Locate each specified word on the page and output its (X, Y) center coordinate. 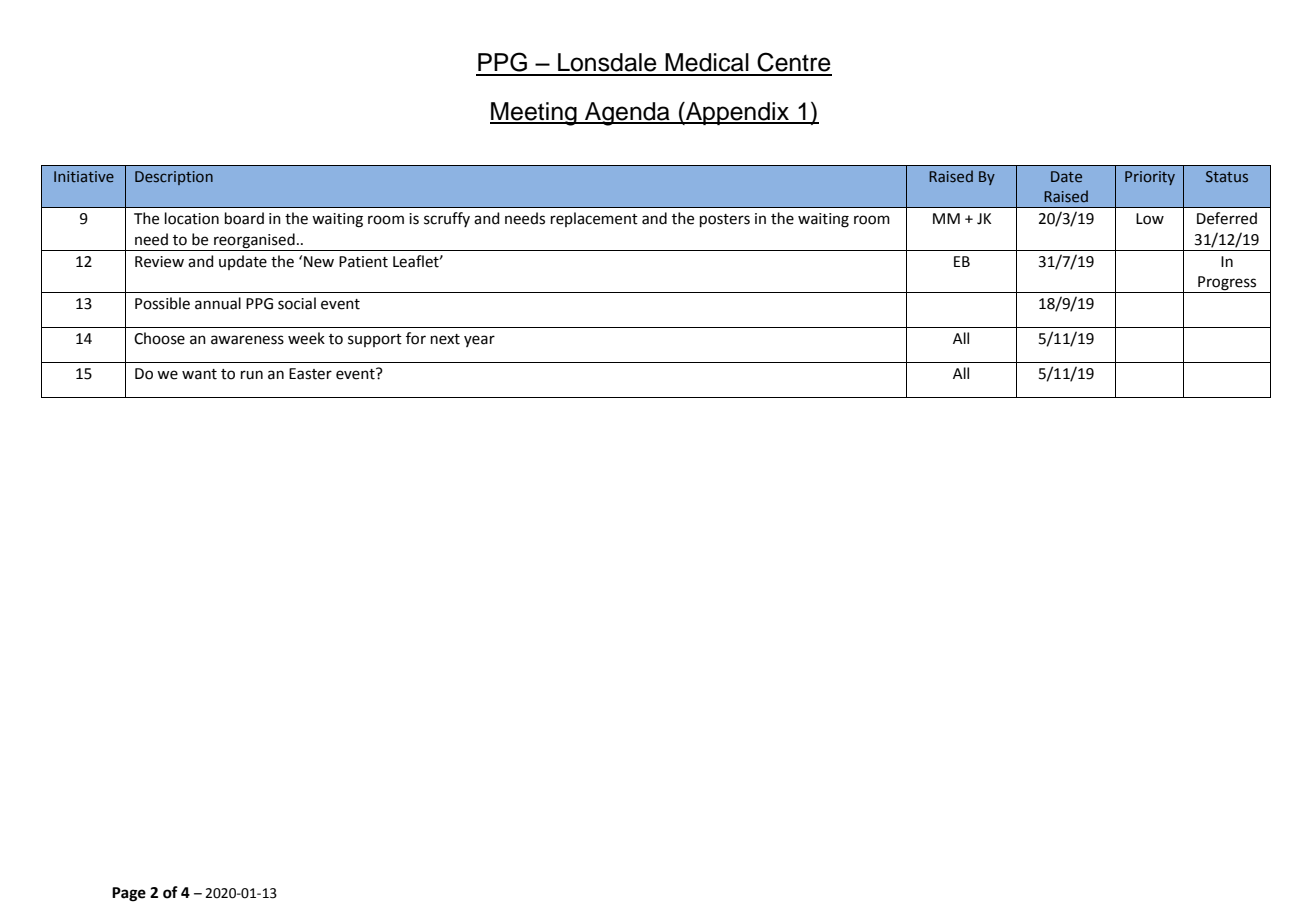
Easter (310, 374)
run (252, 375)
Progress (1227, 284)
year (479, 341)
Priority (1150, 178)
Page (129, 894)
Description (174, 178)
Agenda (627, 114)
